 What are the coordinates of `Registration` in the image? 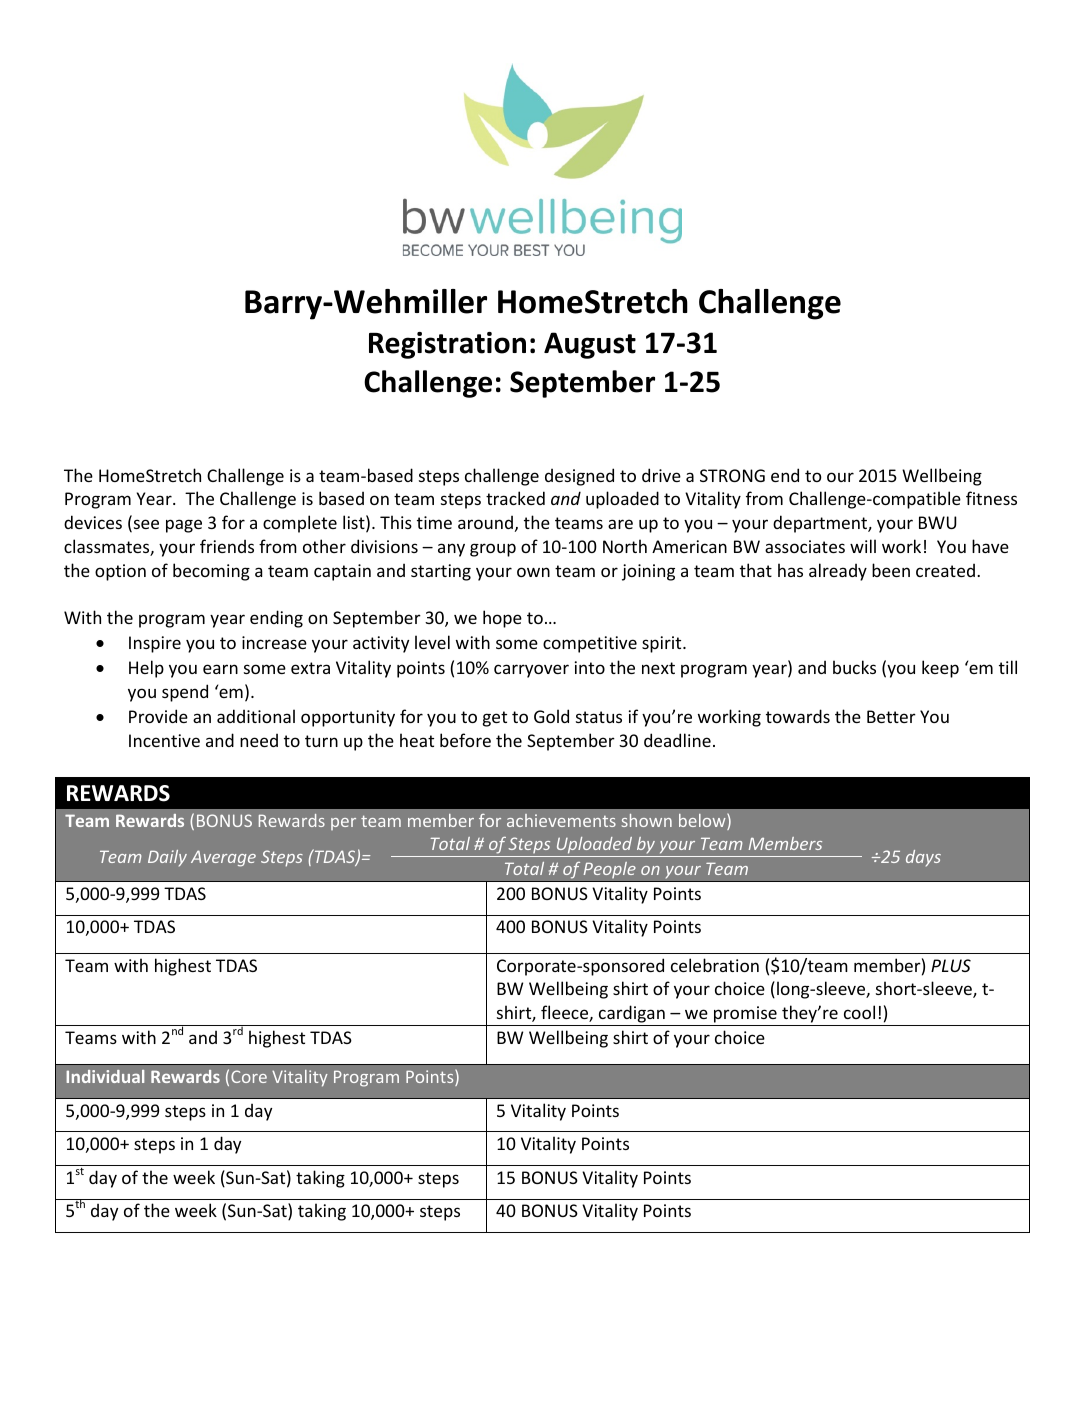 It's located at (447, 345).
